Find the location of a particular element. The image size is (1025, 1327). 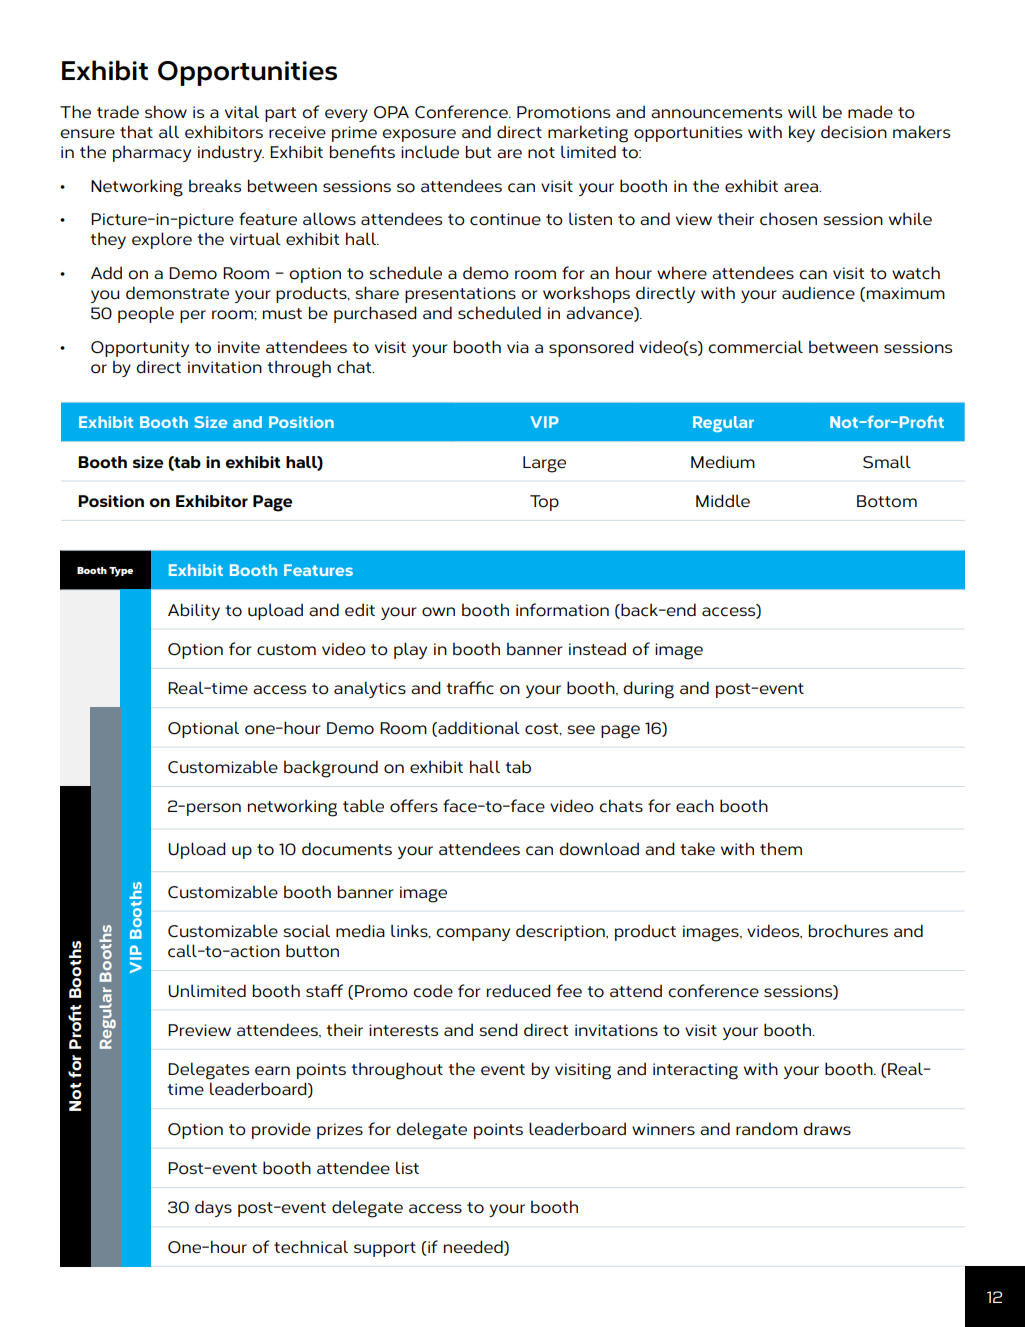

social is located at coordinates (306, 931).
